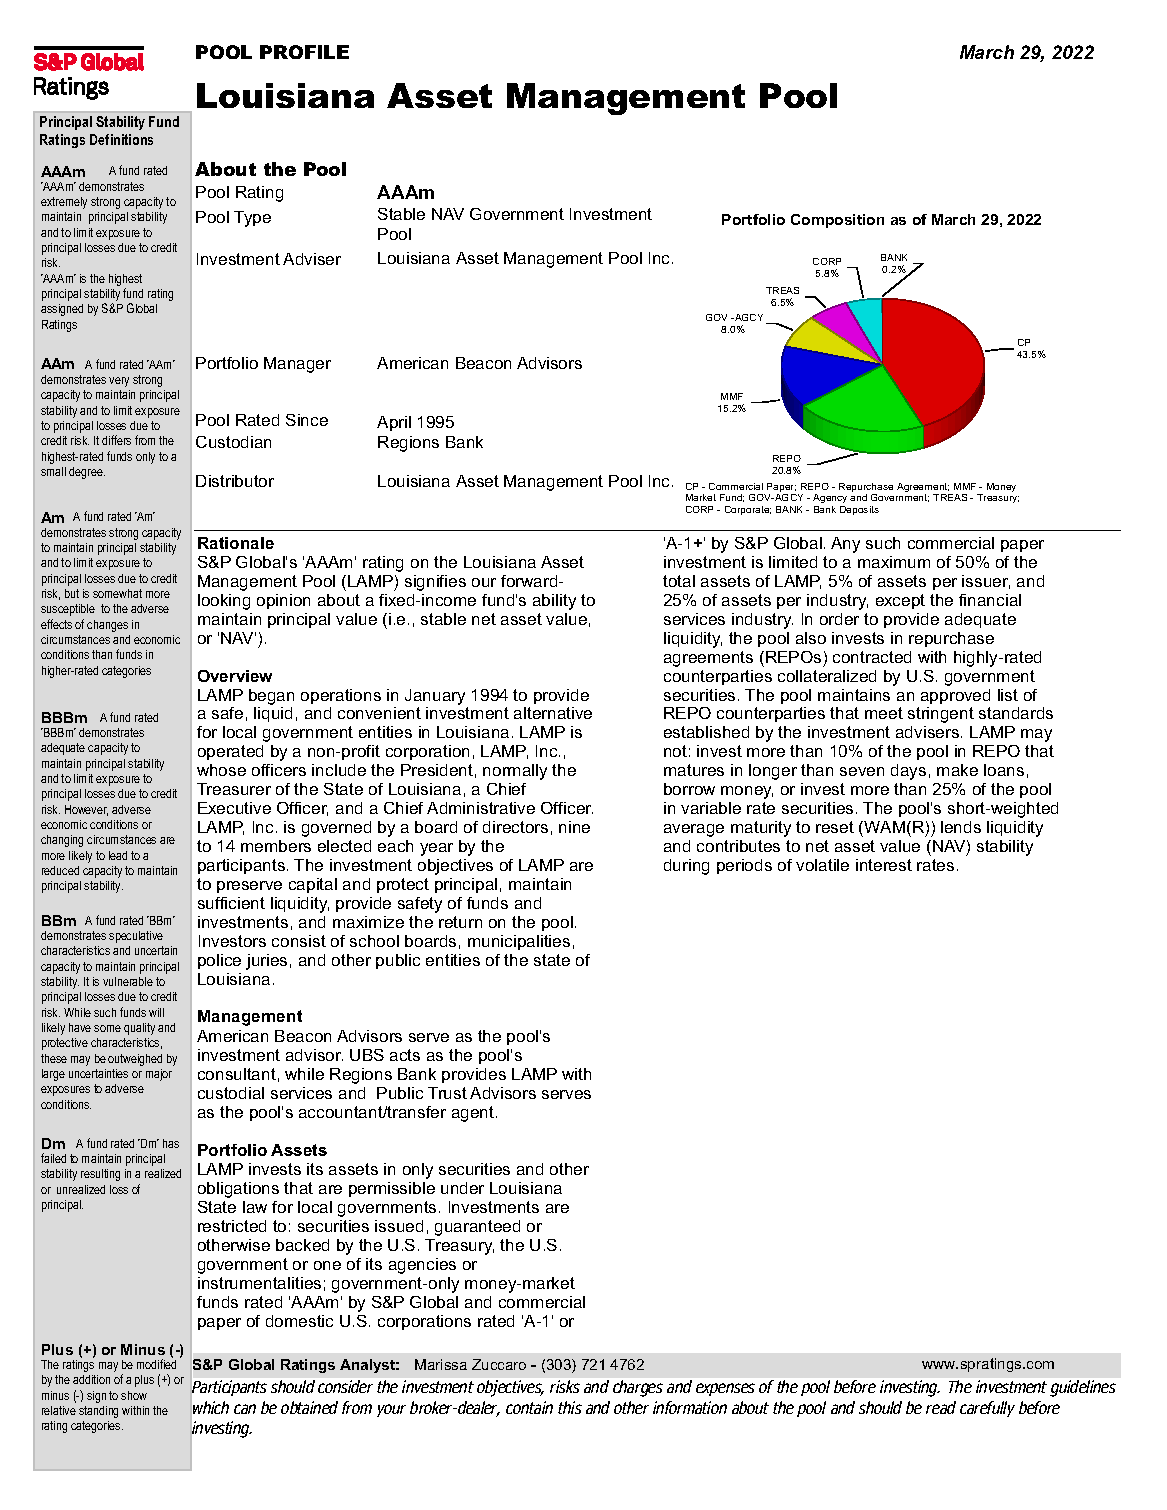 The image size is (1167, 1510). I want to click on total, so click(679, 581).
